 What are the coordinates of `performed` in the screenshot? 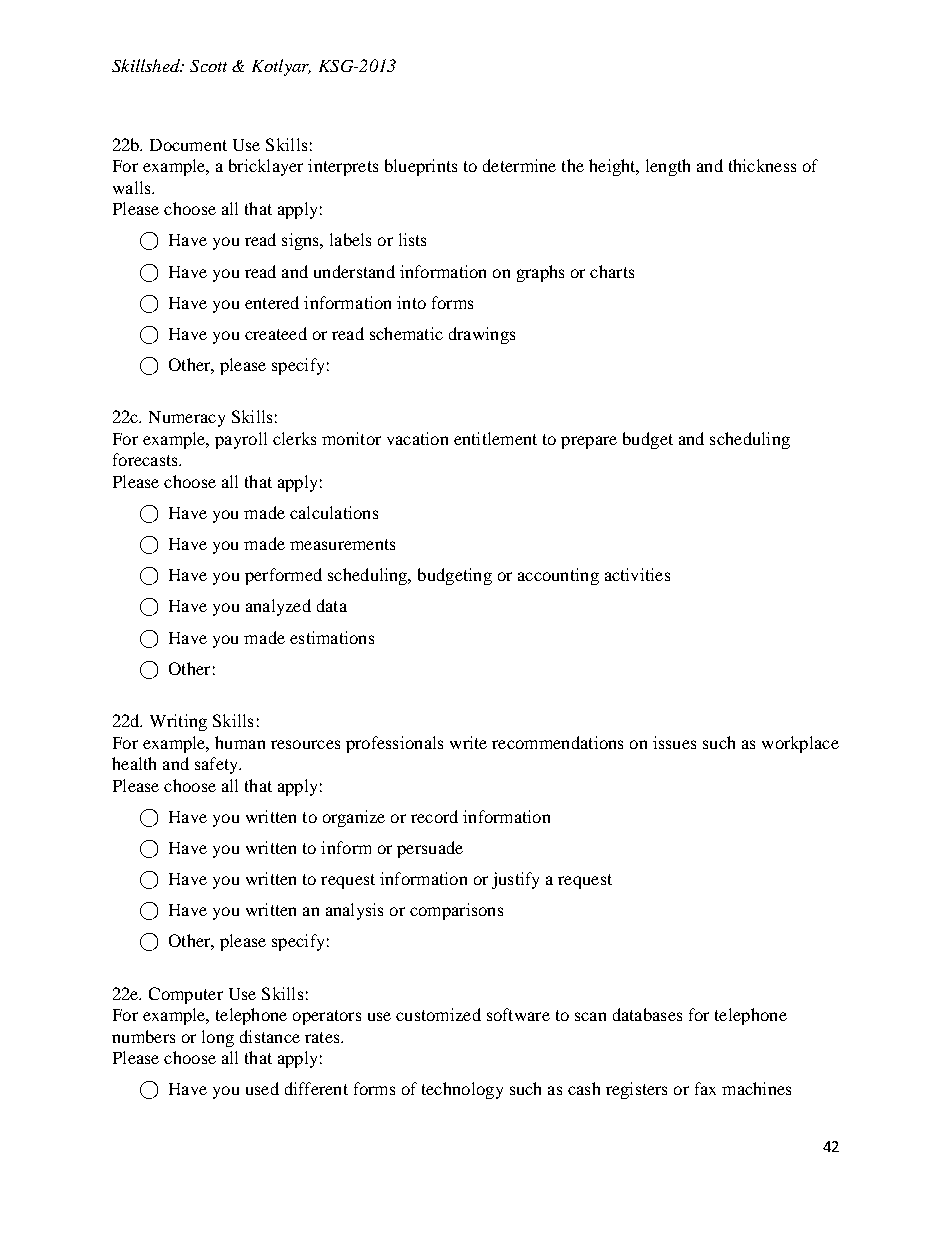 It's located at (283, 576).
